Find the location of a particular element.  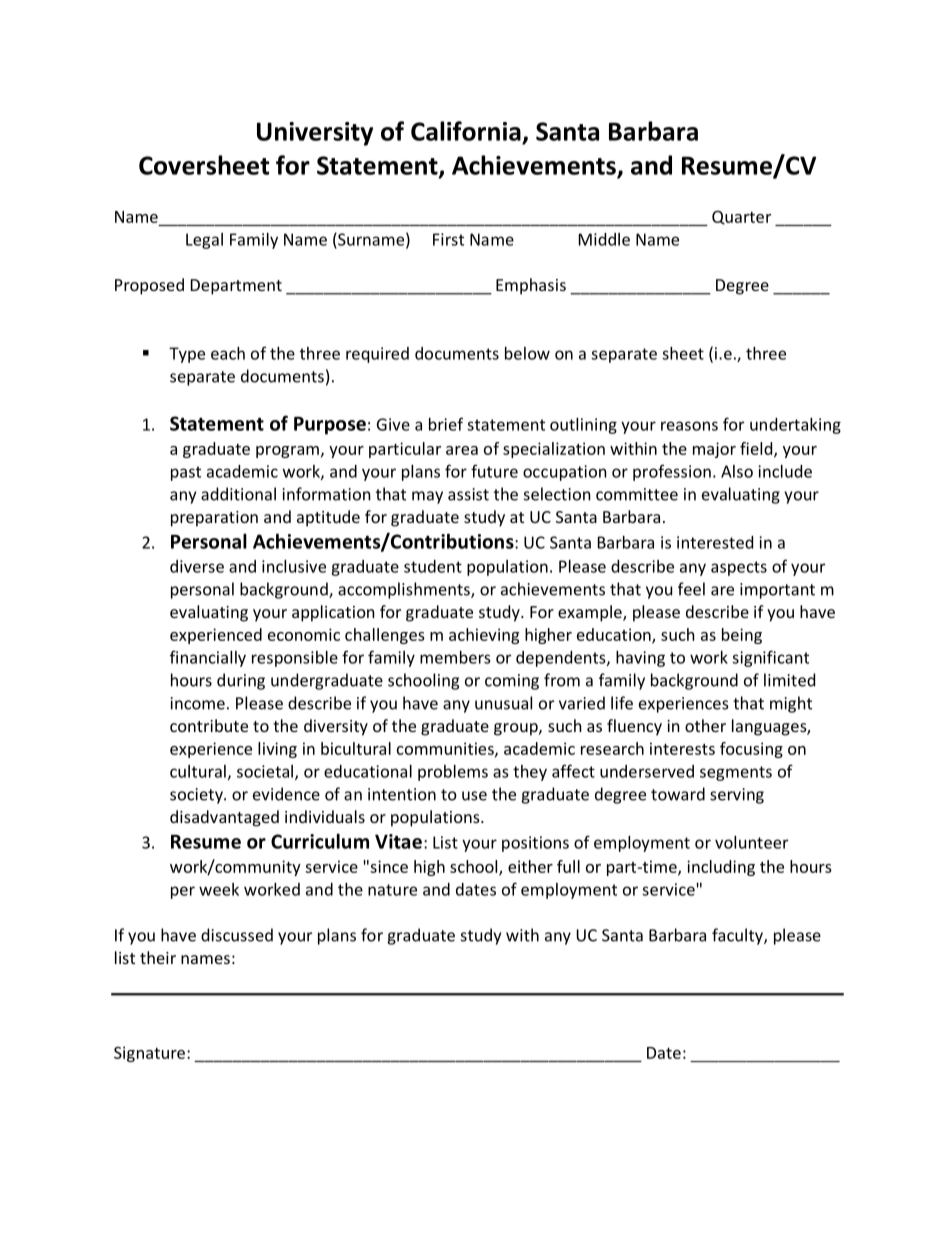

University is located at coordinates (315, 134).
